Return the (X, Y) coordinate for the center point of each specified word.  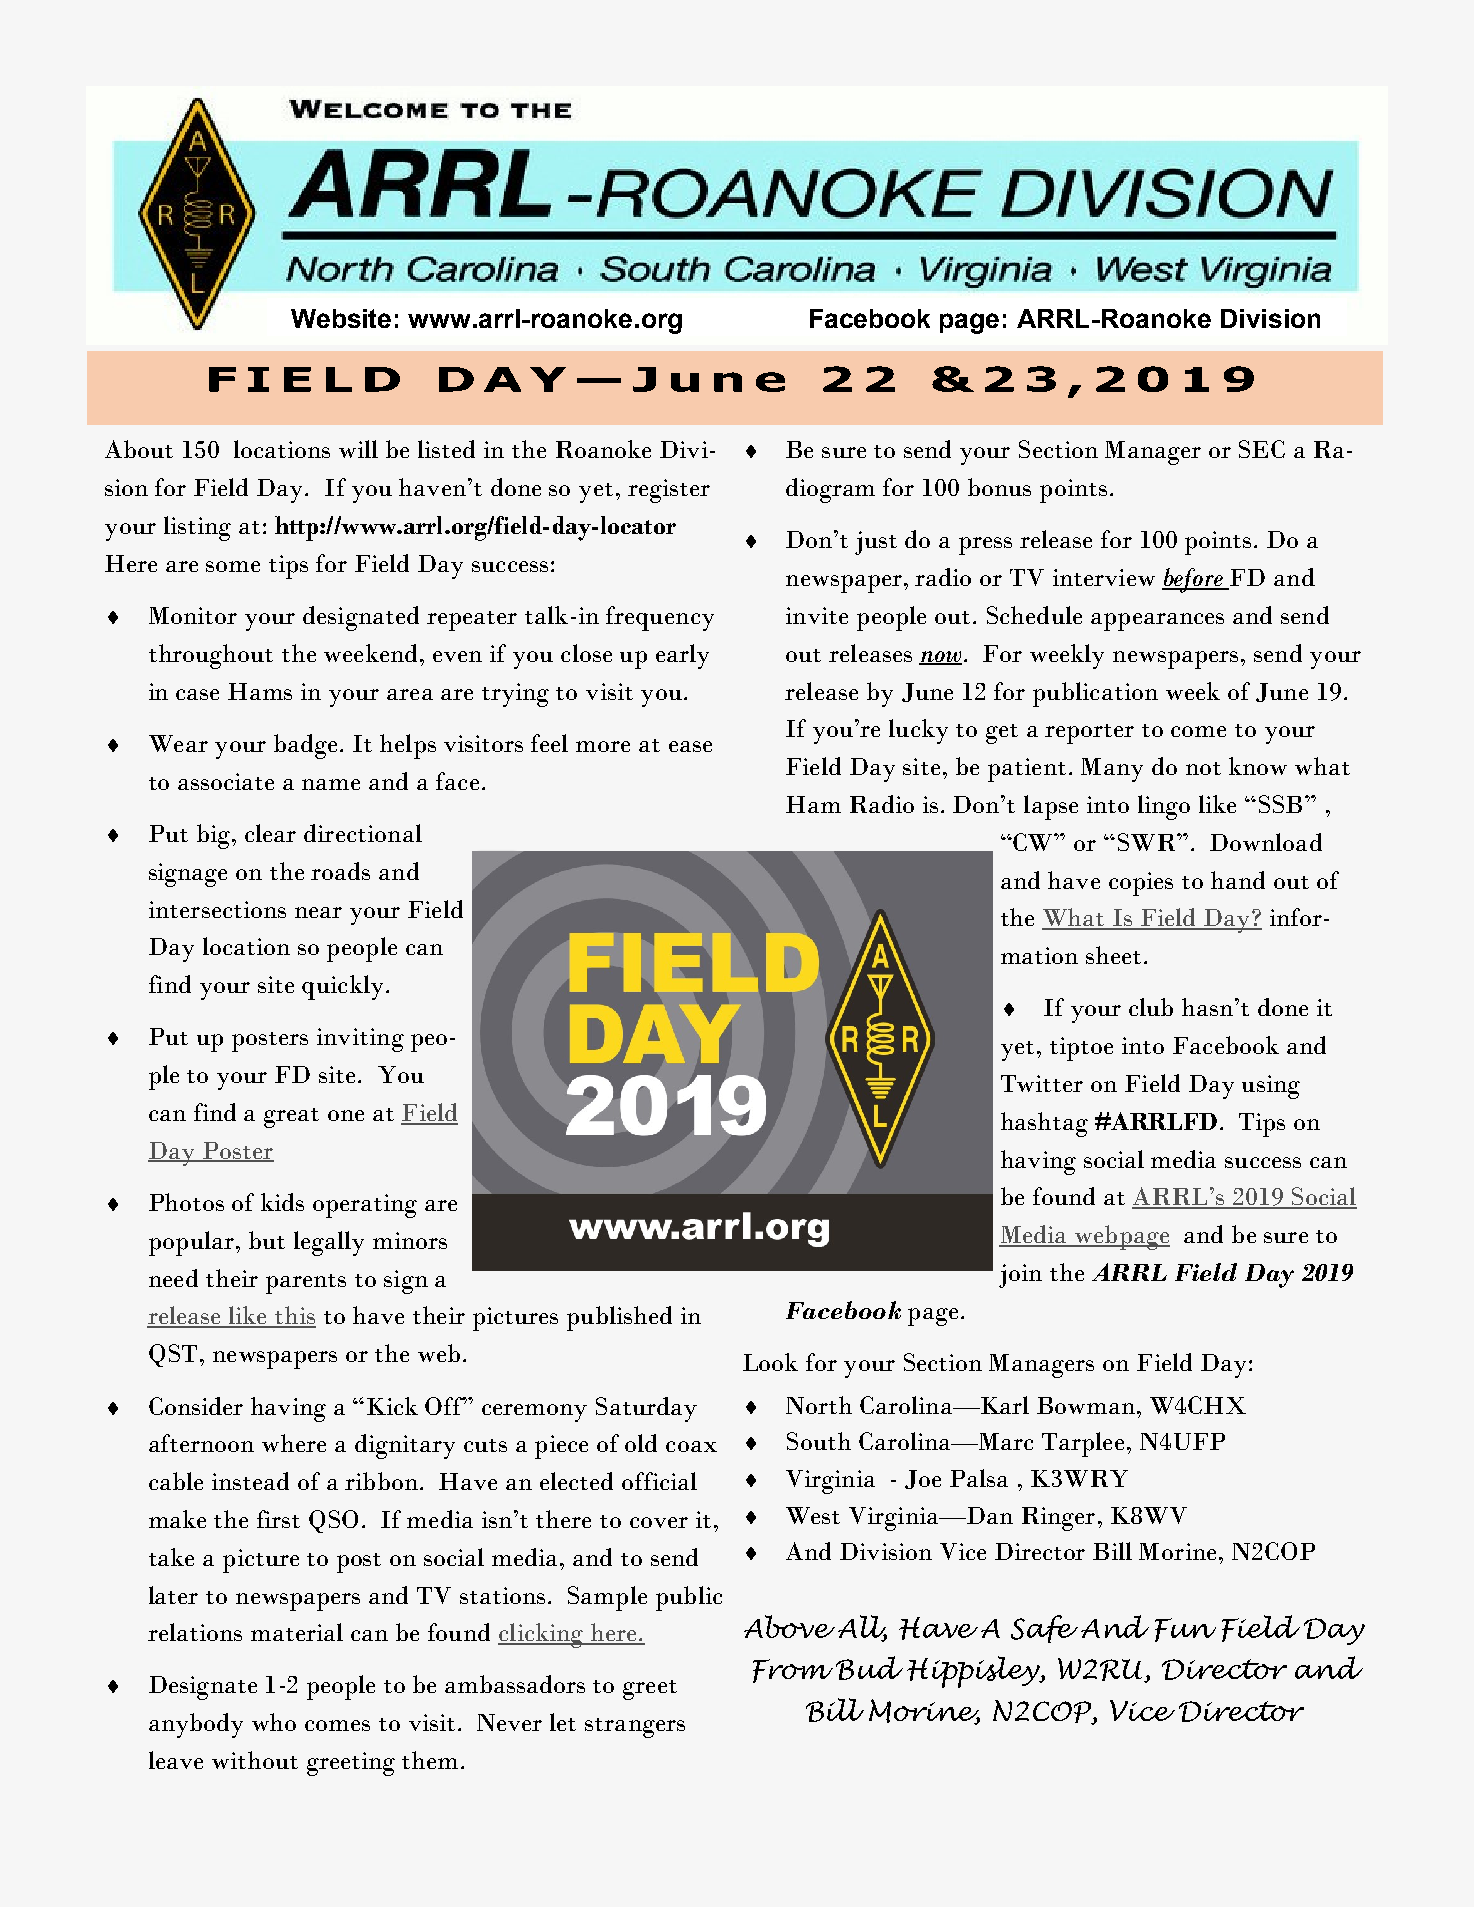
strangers (635, 1728)
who (274, 1722)
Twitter (1042, 1083)
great (291, 1118)
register (669, 491)
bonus (999, 487)
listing (197, 528)
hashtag (1044, 1124)
